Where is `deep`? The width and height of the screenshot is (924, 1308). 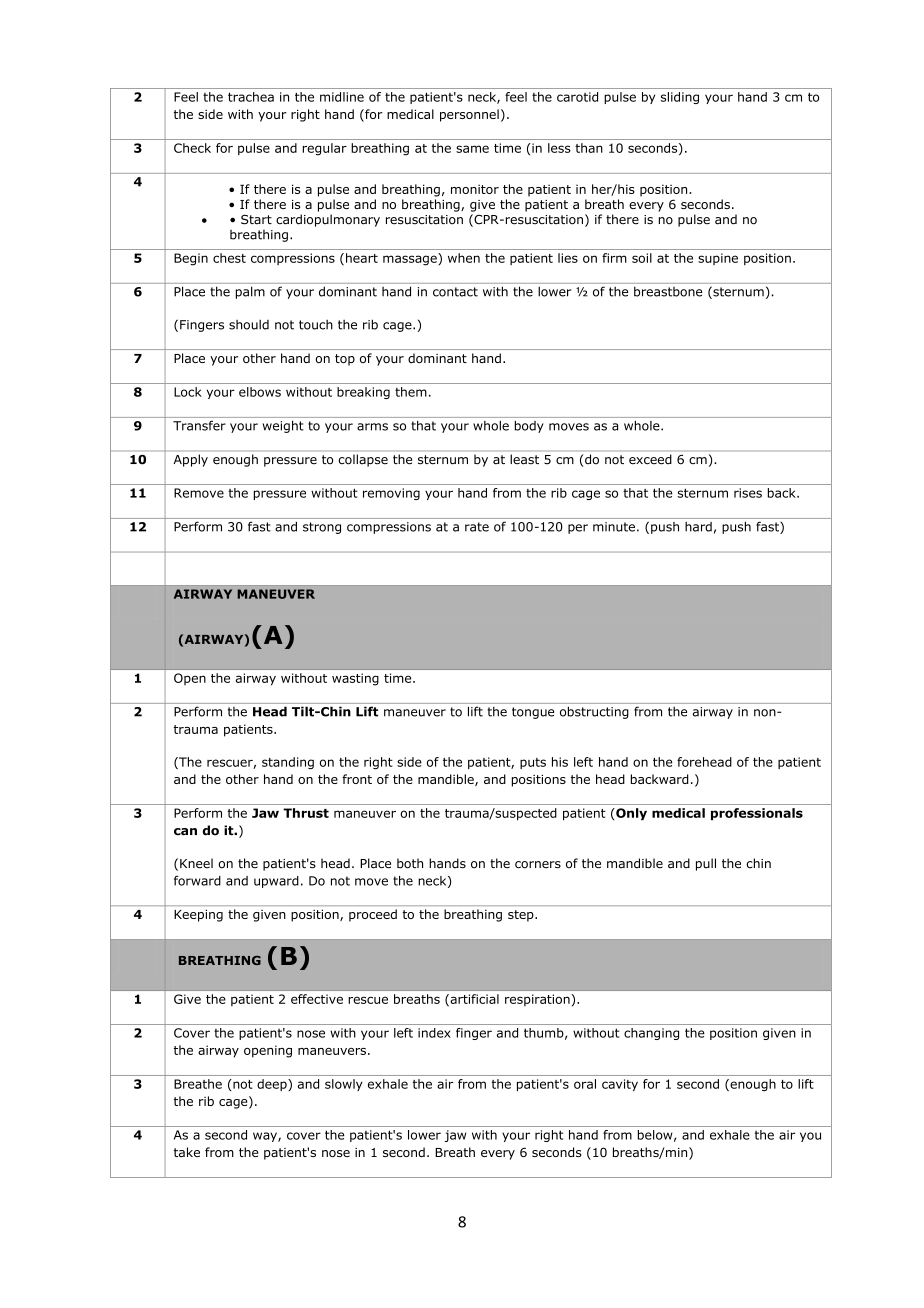 deep is located at coordinates (273, 1085).
